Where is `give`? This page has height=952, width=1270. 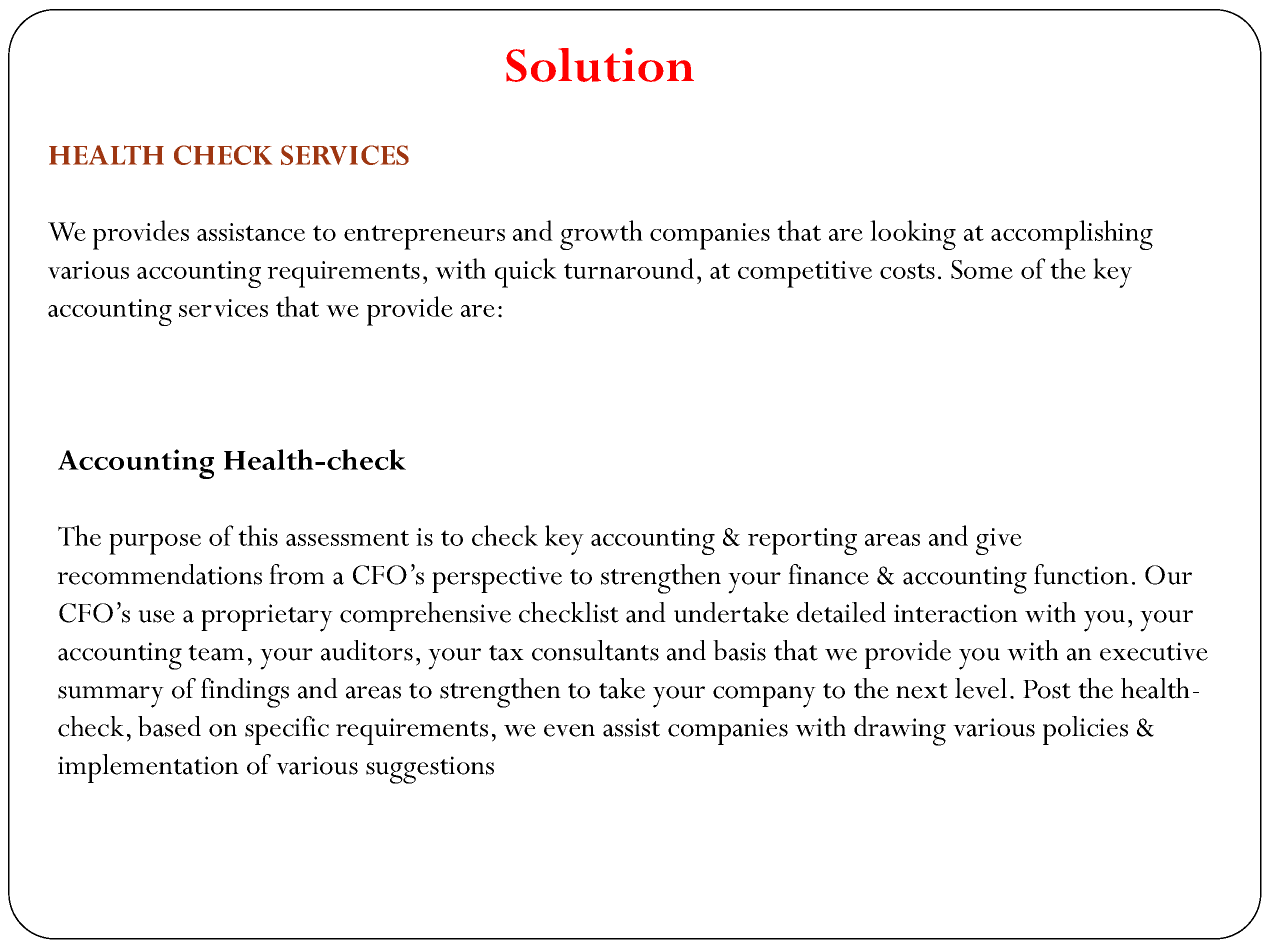 give is located at coordinates (999, 541).
